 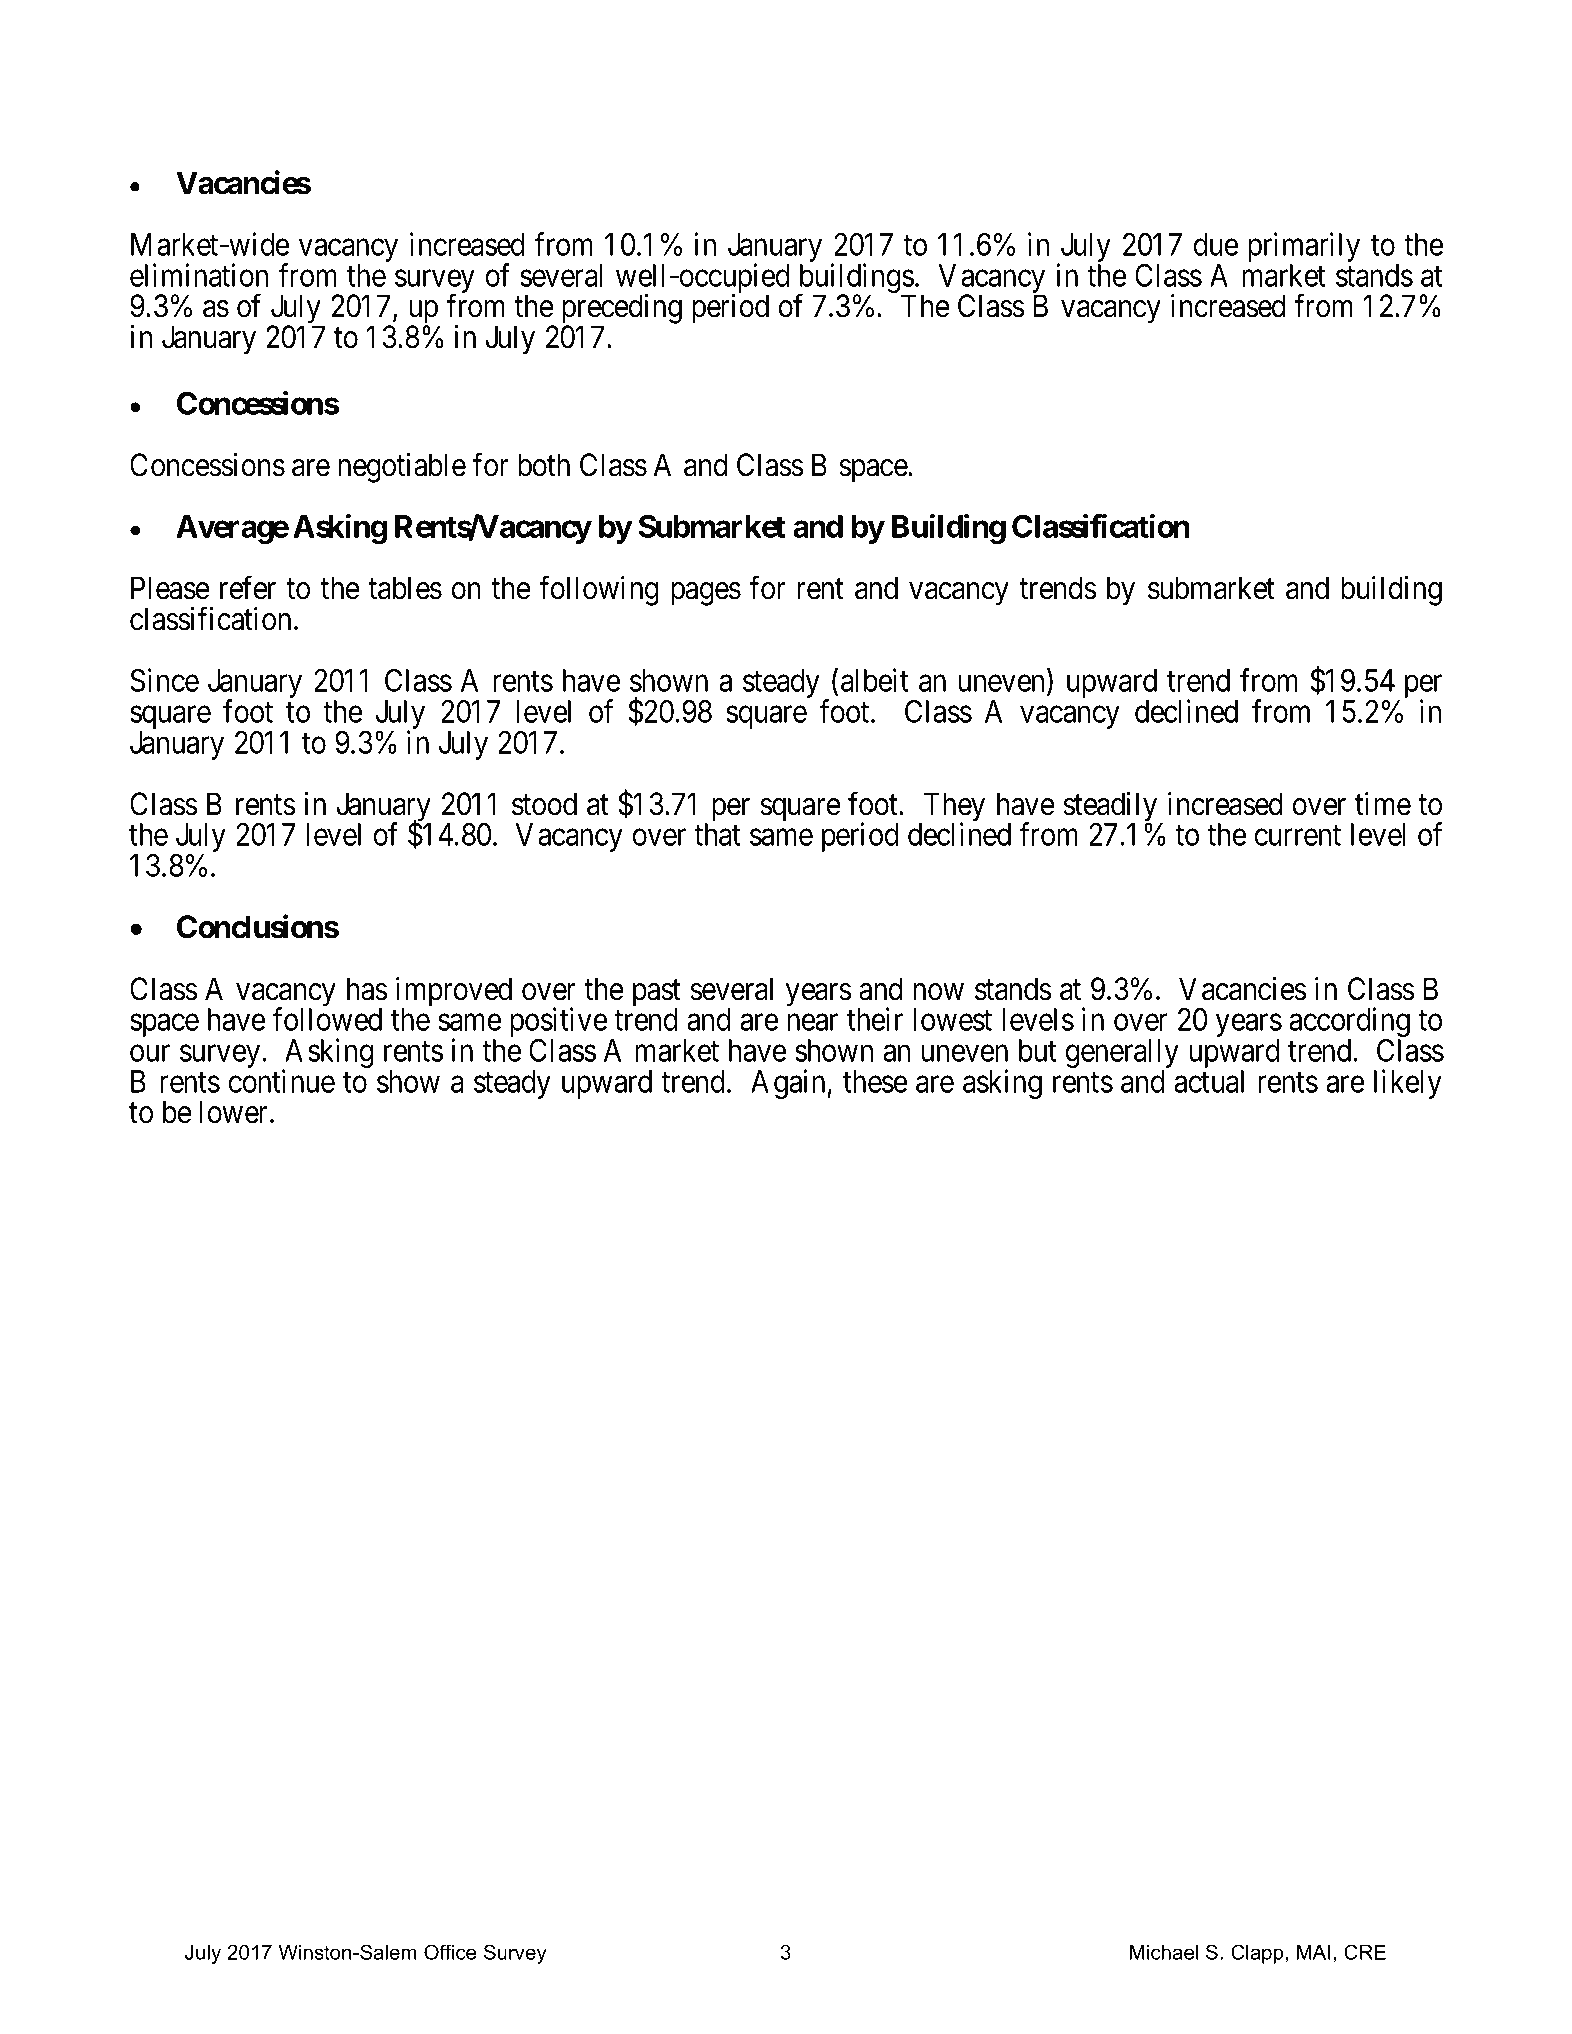 I want to click on Office, so click(x=450, y=1952).
